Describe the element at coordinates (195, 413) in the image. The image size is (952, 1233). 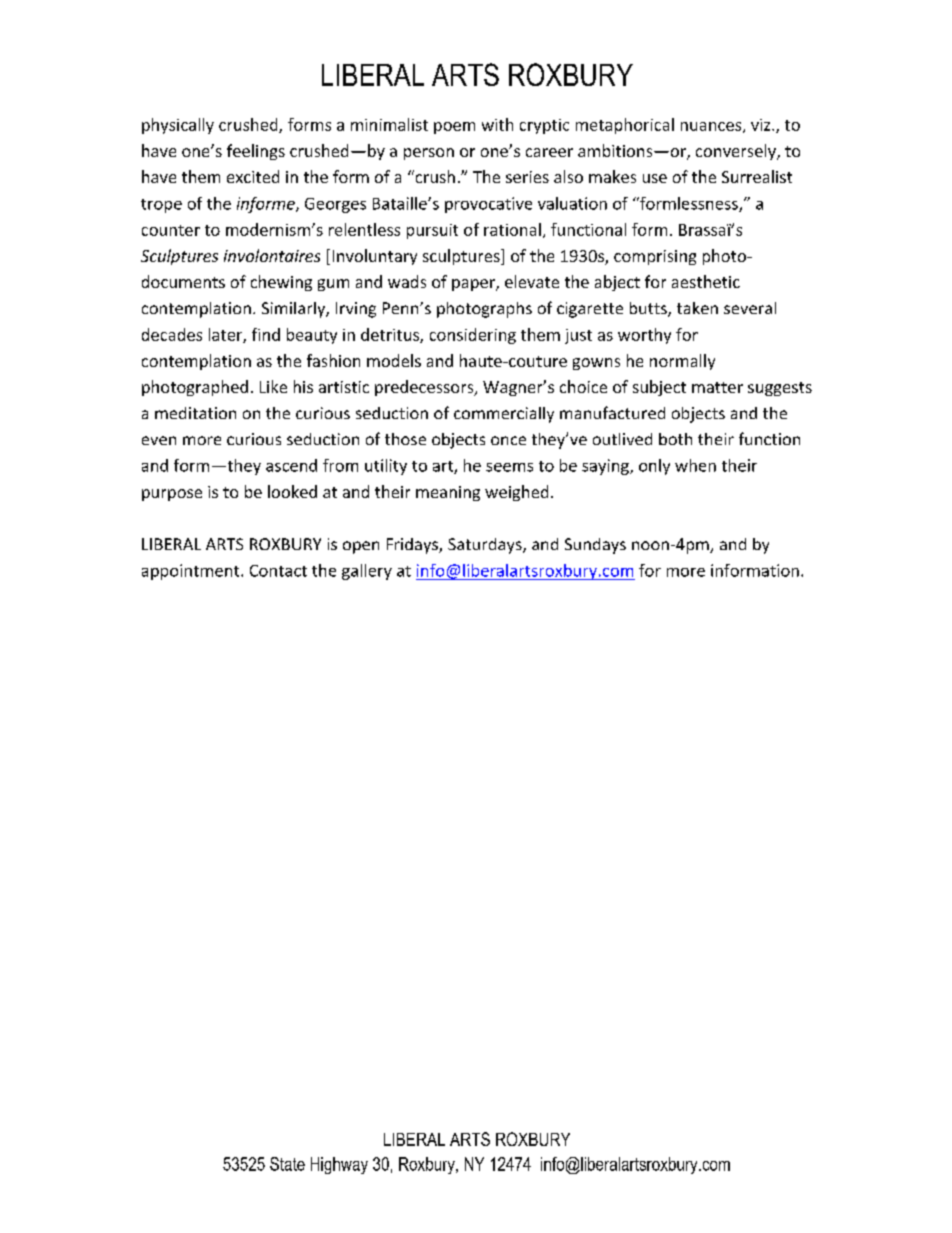
I see `meditation` at that location.
